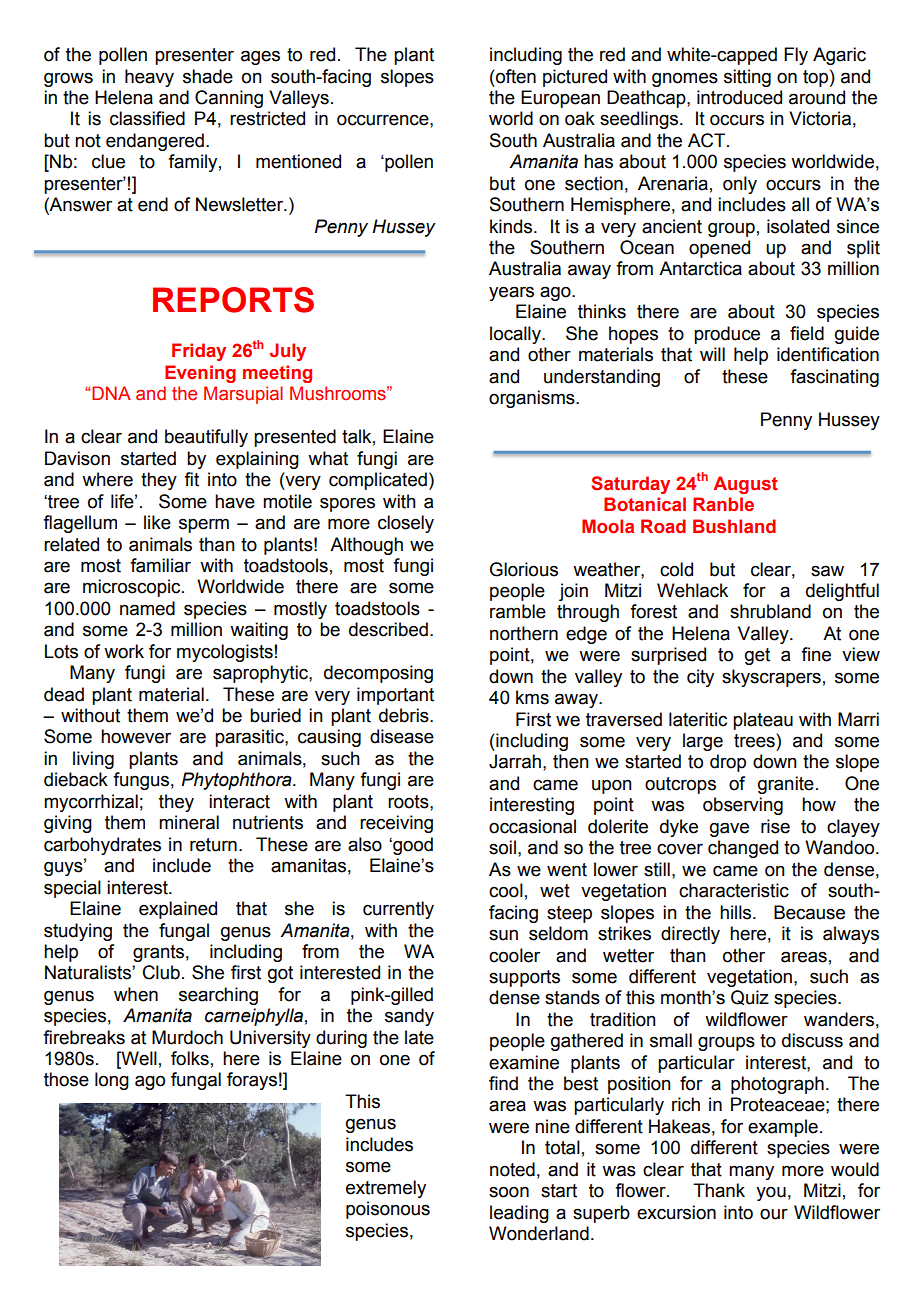 The image size is (924, 1308). I want to click on sitting, so click(747, 78).
